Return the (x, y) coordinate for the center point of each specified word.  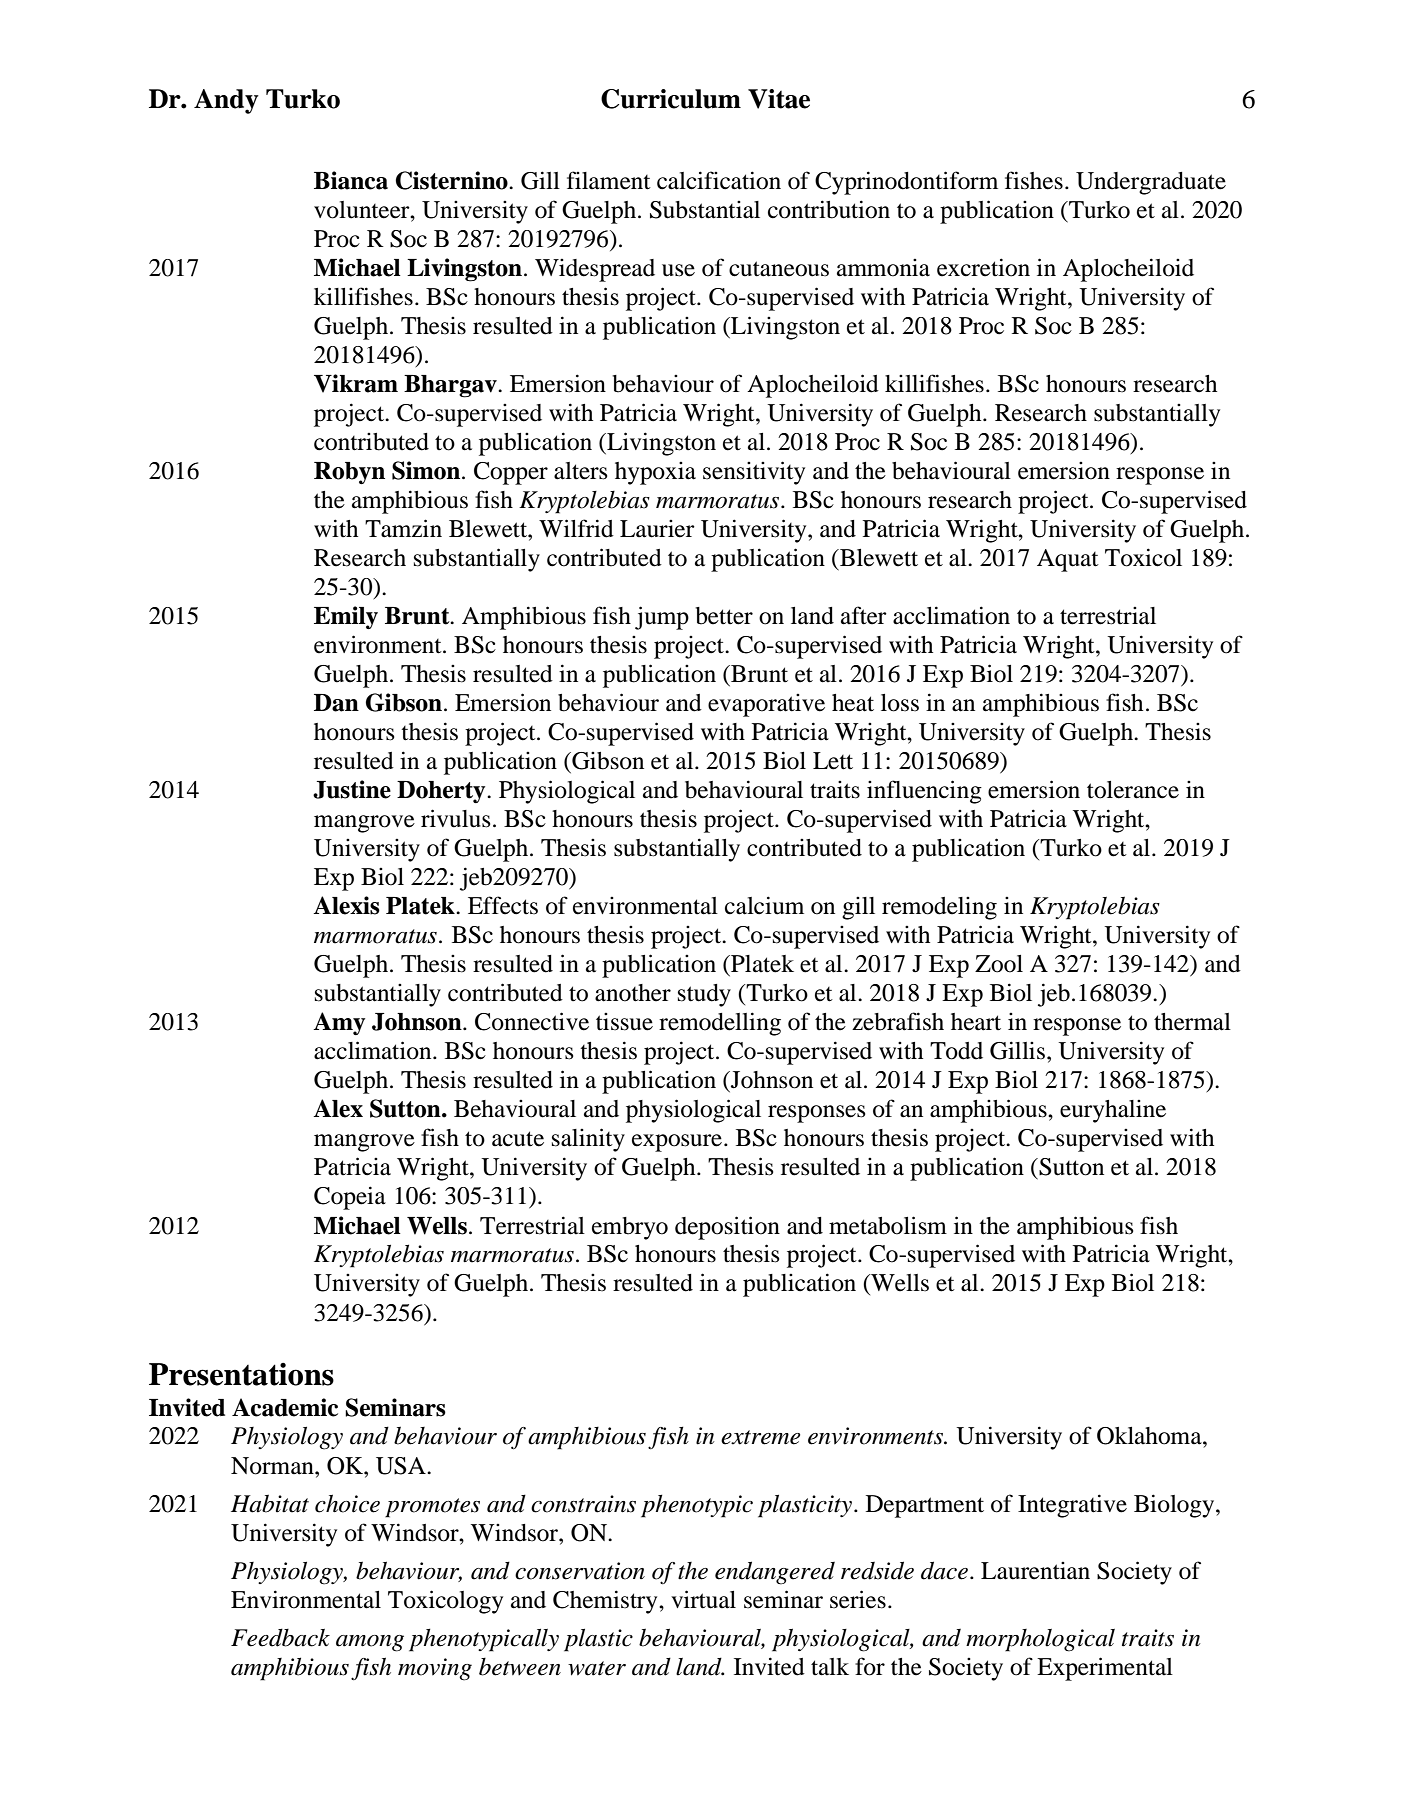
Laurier (657, 529)
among (370, 1643)
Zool (999, 964)
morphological (1040, 1640)
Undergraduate (1151, 183)
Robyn (349, 473)
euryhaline (1113, 1111)
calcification (719, 180)
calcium (764, 905)
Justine (352, 789)
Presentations (241, 1374)
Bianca (351, 180)
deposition (727, 1228)
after (864, 615)
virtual (703, 1599)
